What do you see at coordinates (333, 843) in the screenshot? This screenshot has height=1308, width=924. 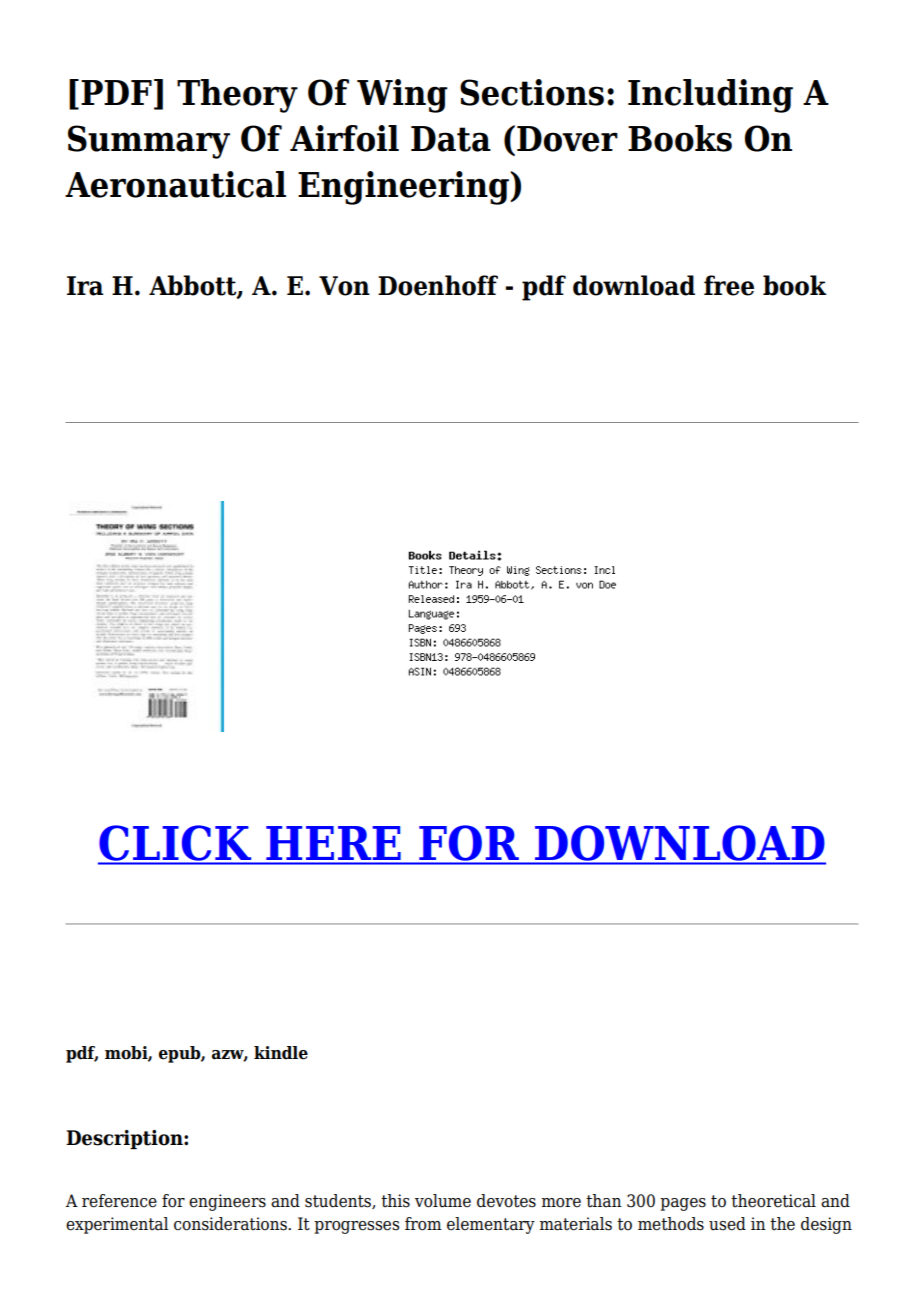 I see `HERE` at bounding box center [333, 843].
